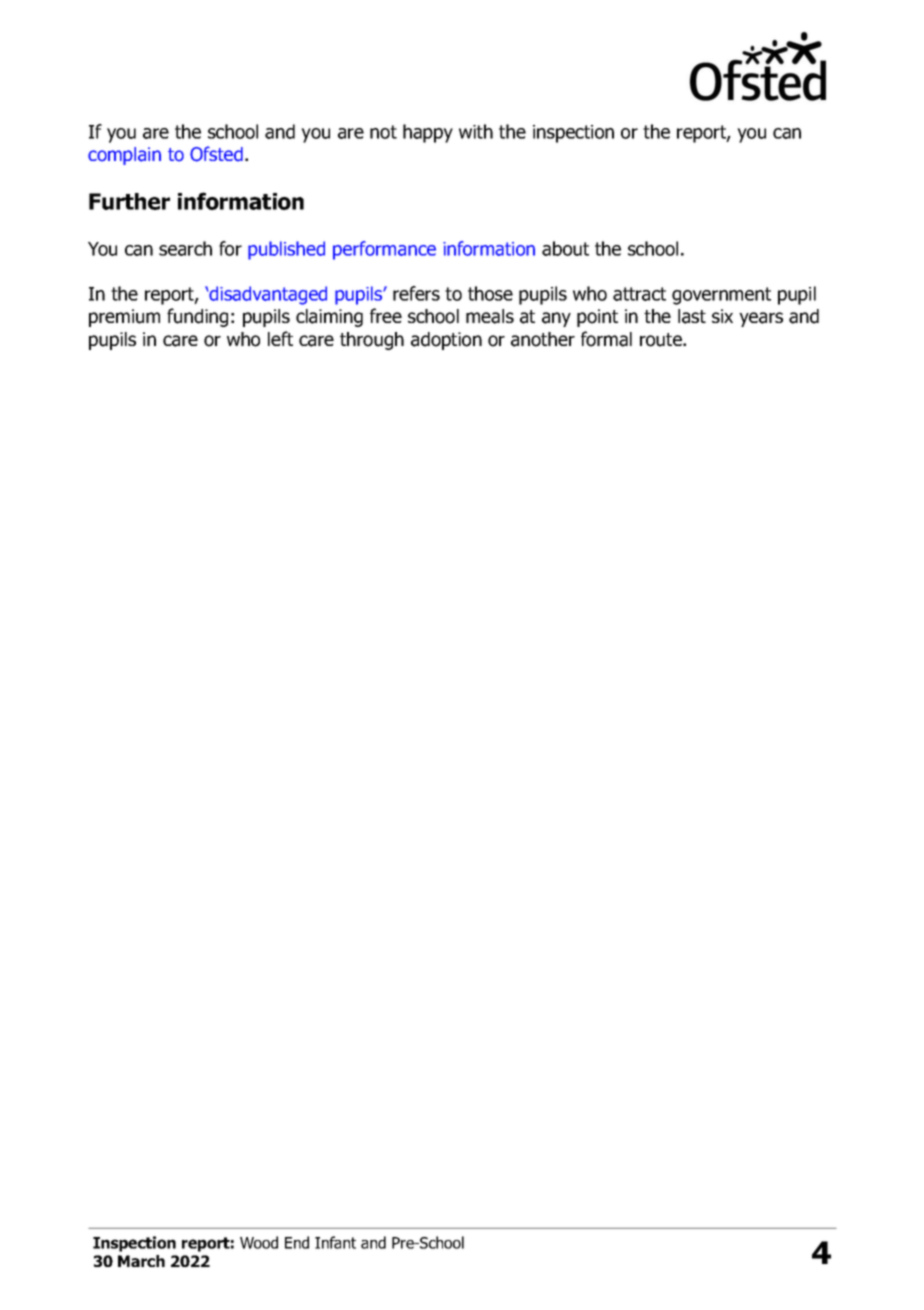  I want to click on funding, so click(197, 317).
